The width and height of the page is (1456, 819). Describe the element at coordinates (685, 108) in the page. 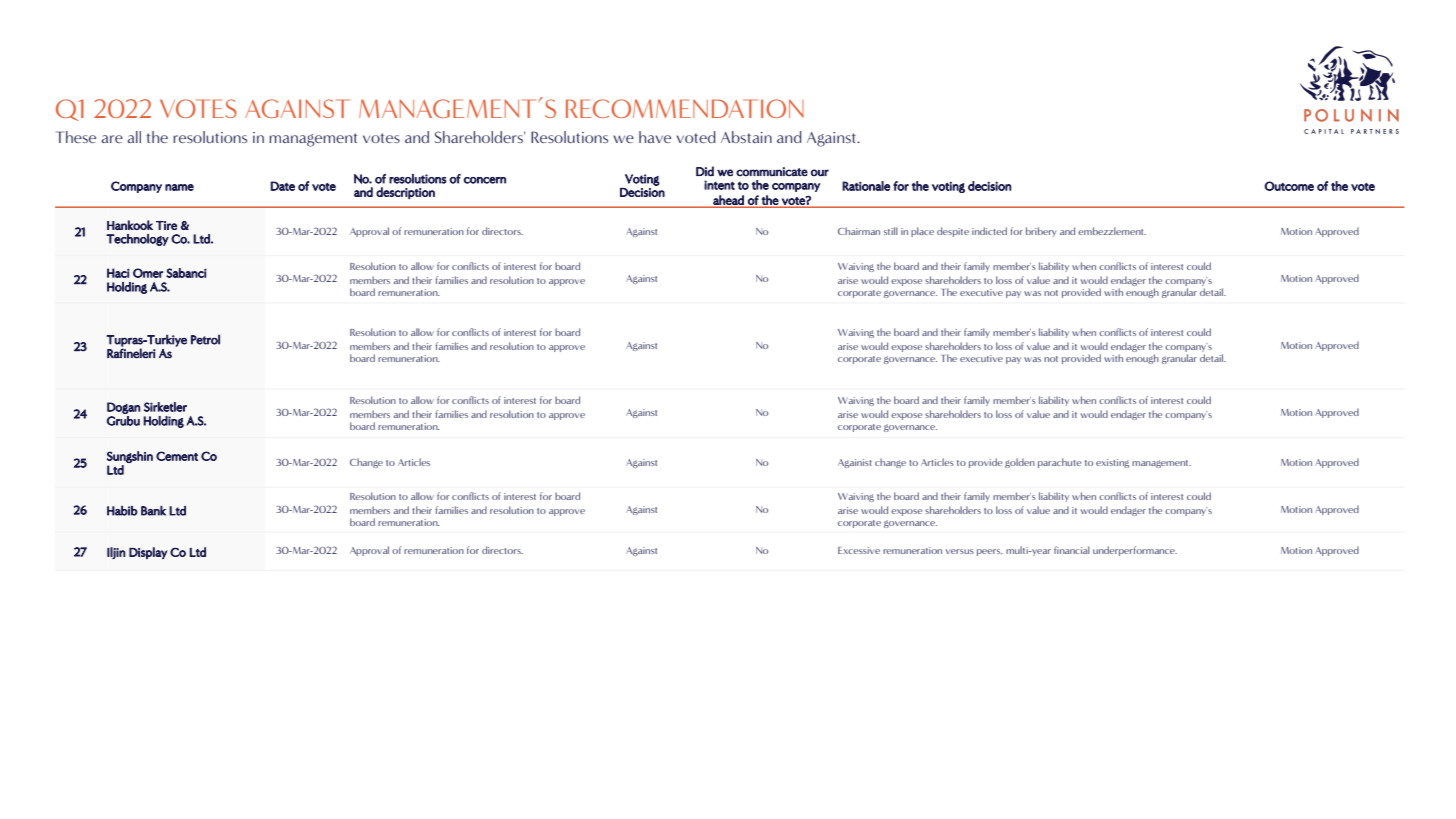

I see `RECOMMENDATION` at that location.
